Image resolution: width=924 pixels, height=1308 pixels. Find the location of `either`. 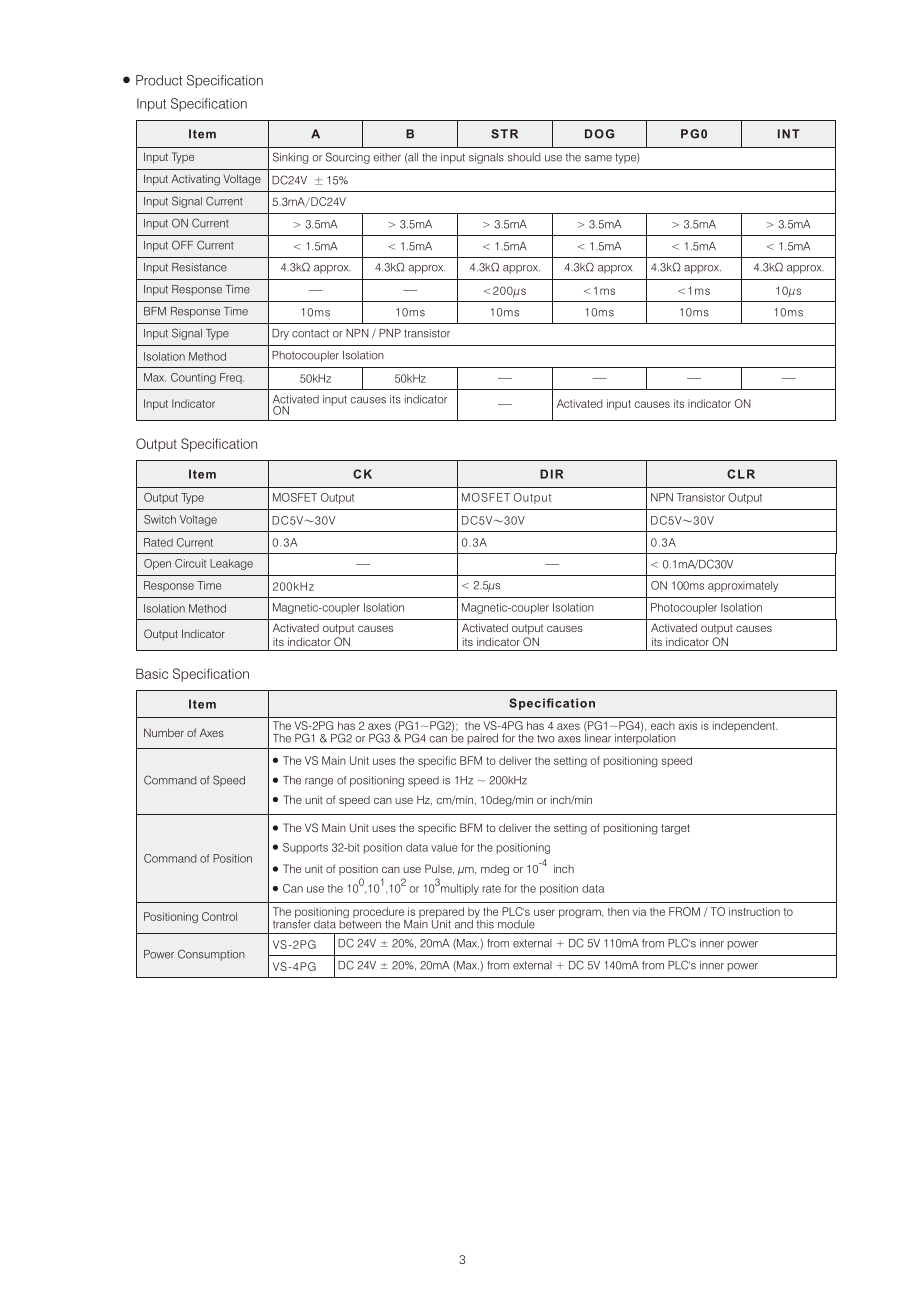

either is located at coordinates (387, 157).
